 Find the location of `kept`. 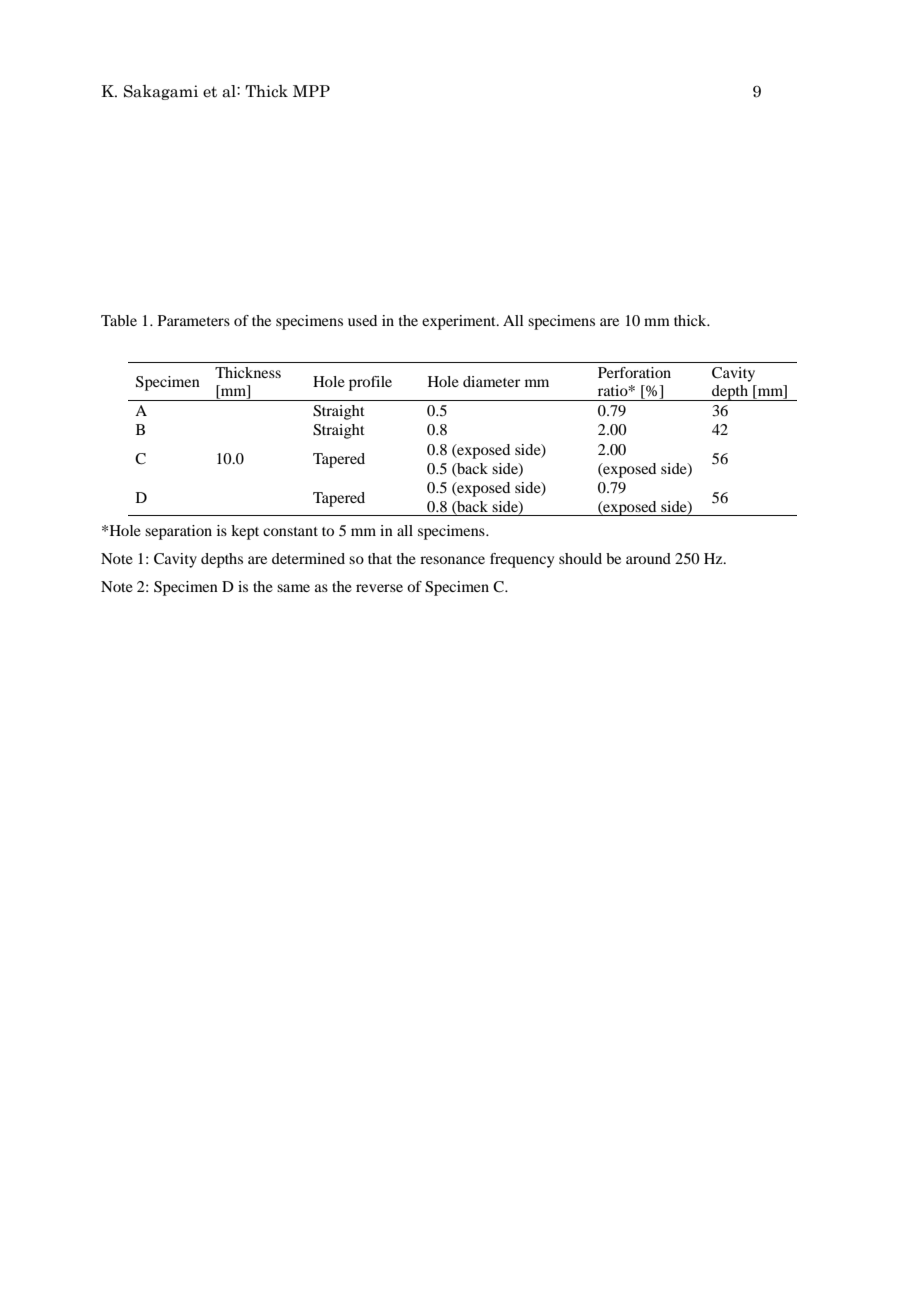

kept is located at coordinates (245, 532).
